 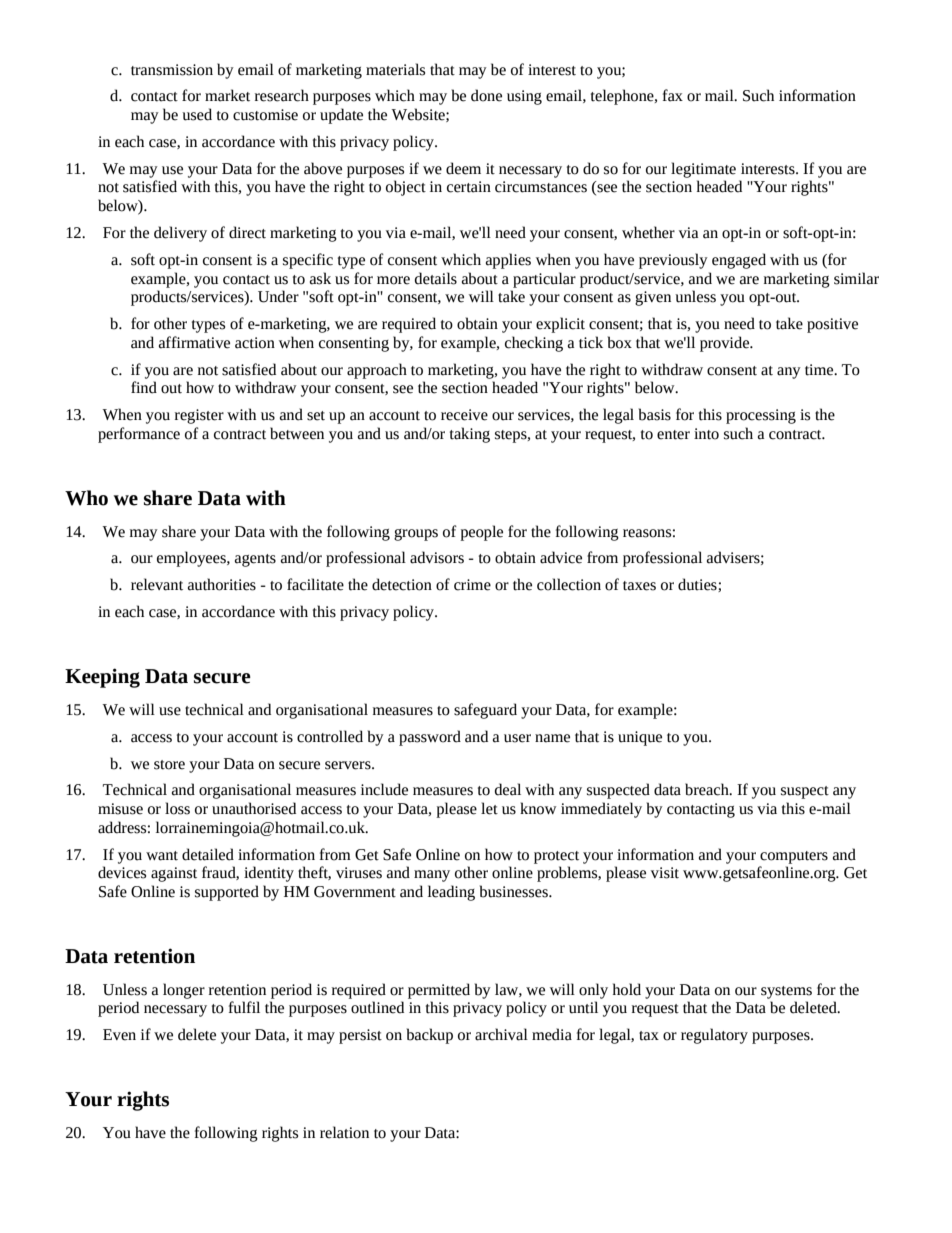 What do you see at coordinates (119, 1035) in the document?
I see `Even` at bounding box center [119, 1035].
